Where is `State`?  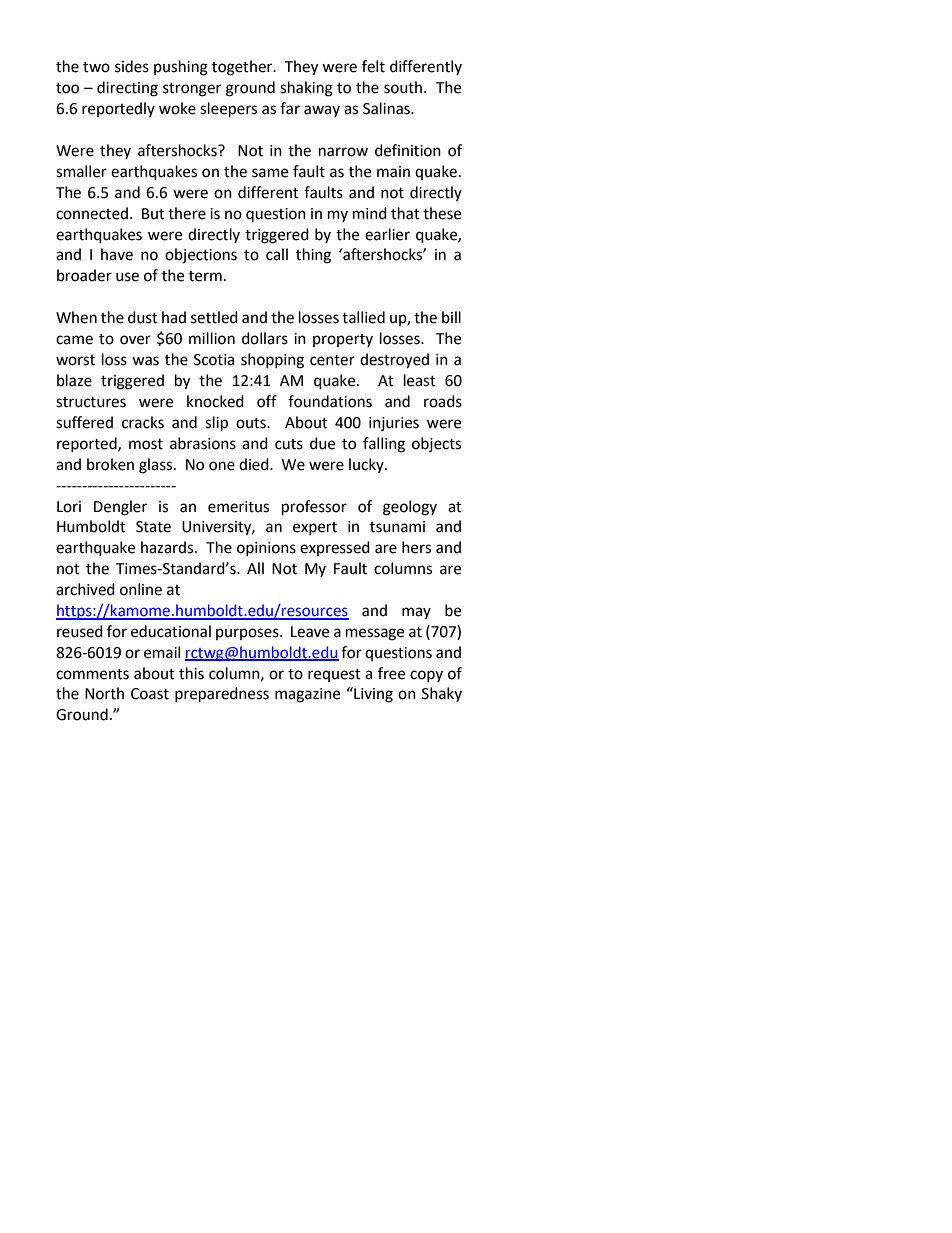 State is located at coordinates (153, 527).
